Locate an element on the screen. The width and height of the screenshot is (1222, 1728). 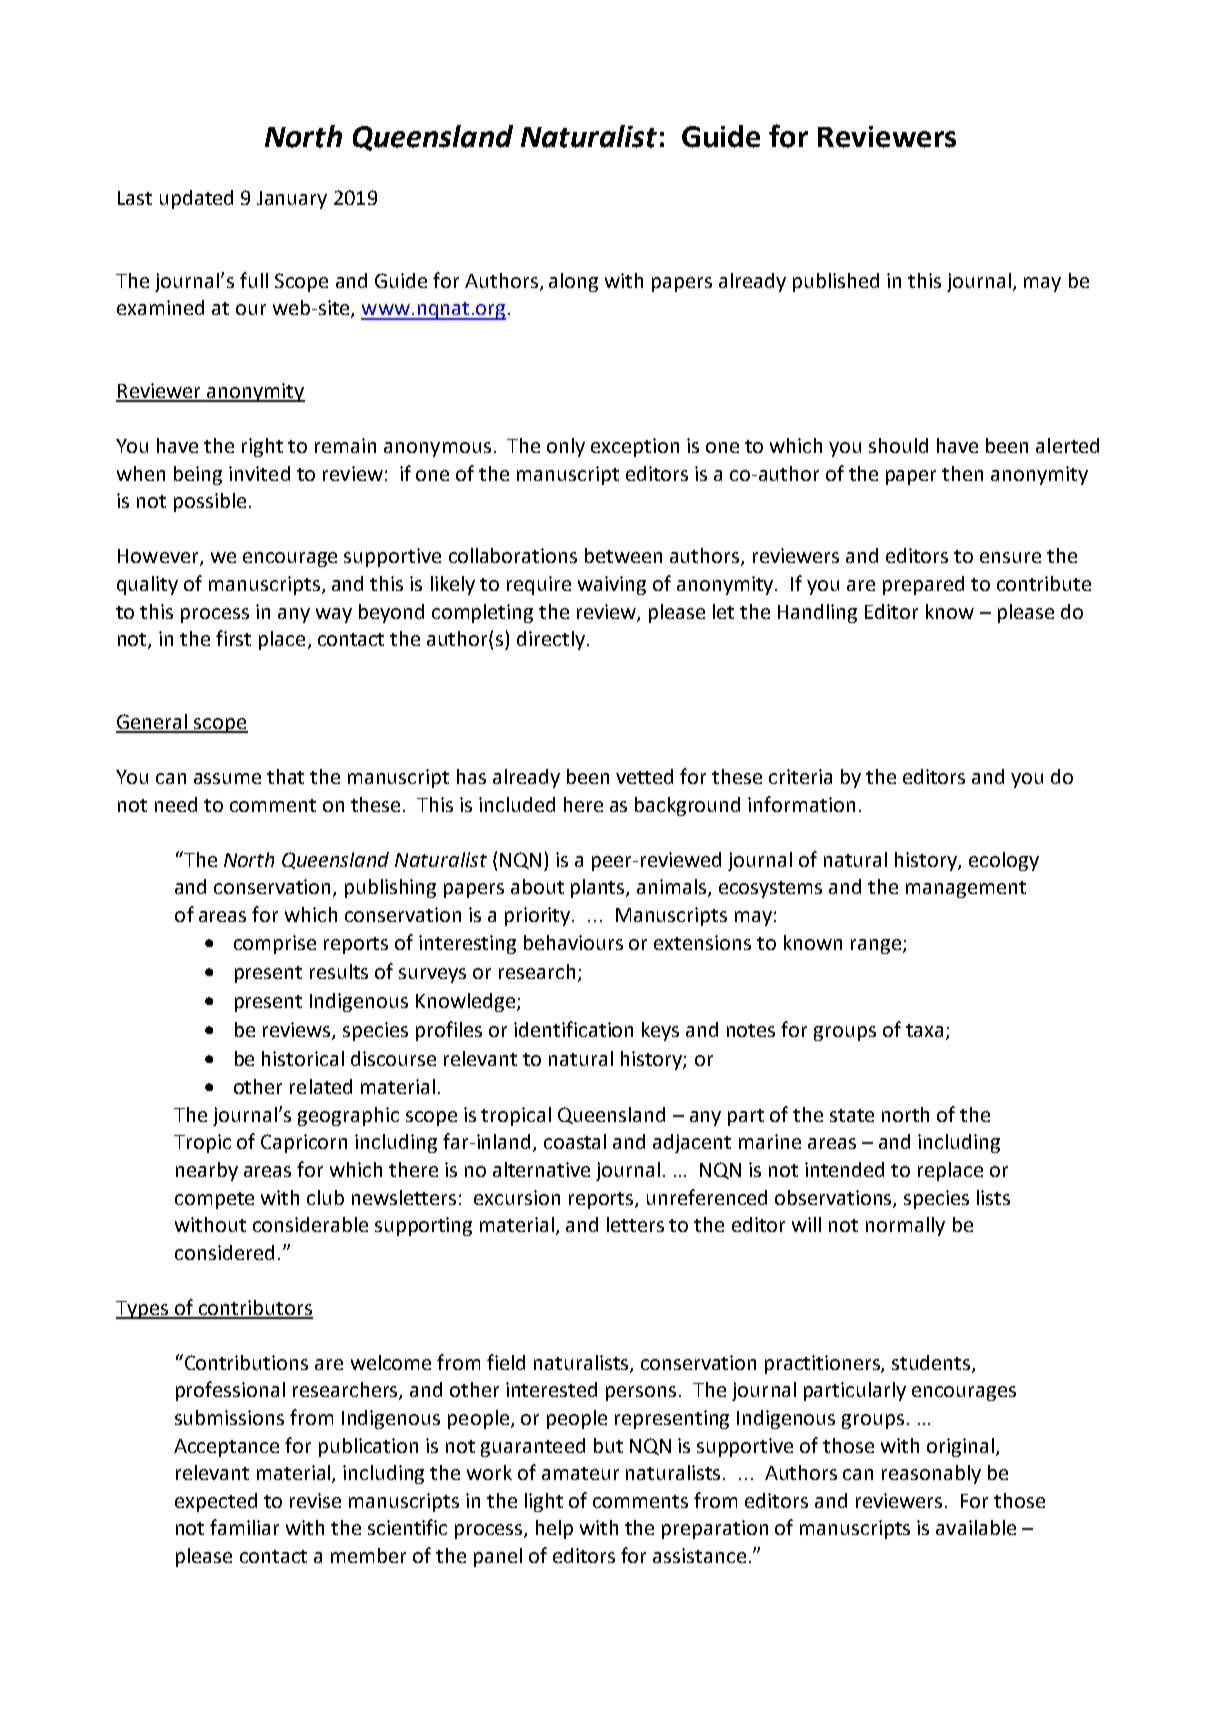
coastal is located at coordinates (575, 1141).
